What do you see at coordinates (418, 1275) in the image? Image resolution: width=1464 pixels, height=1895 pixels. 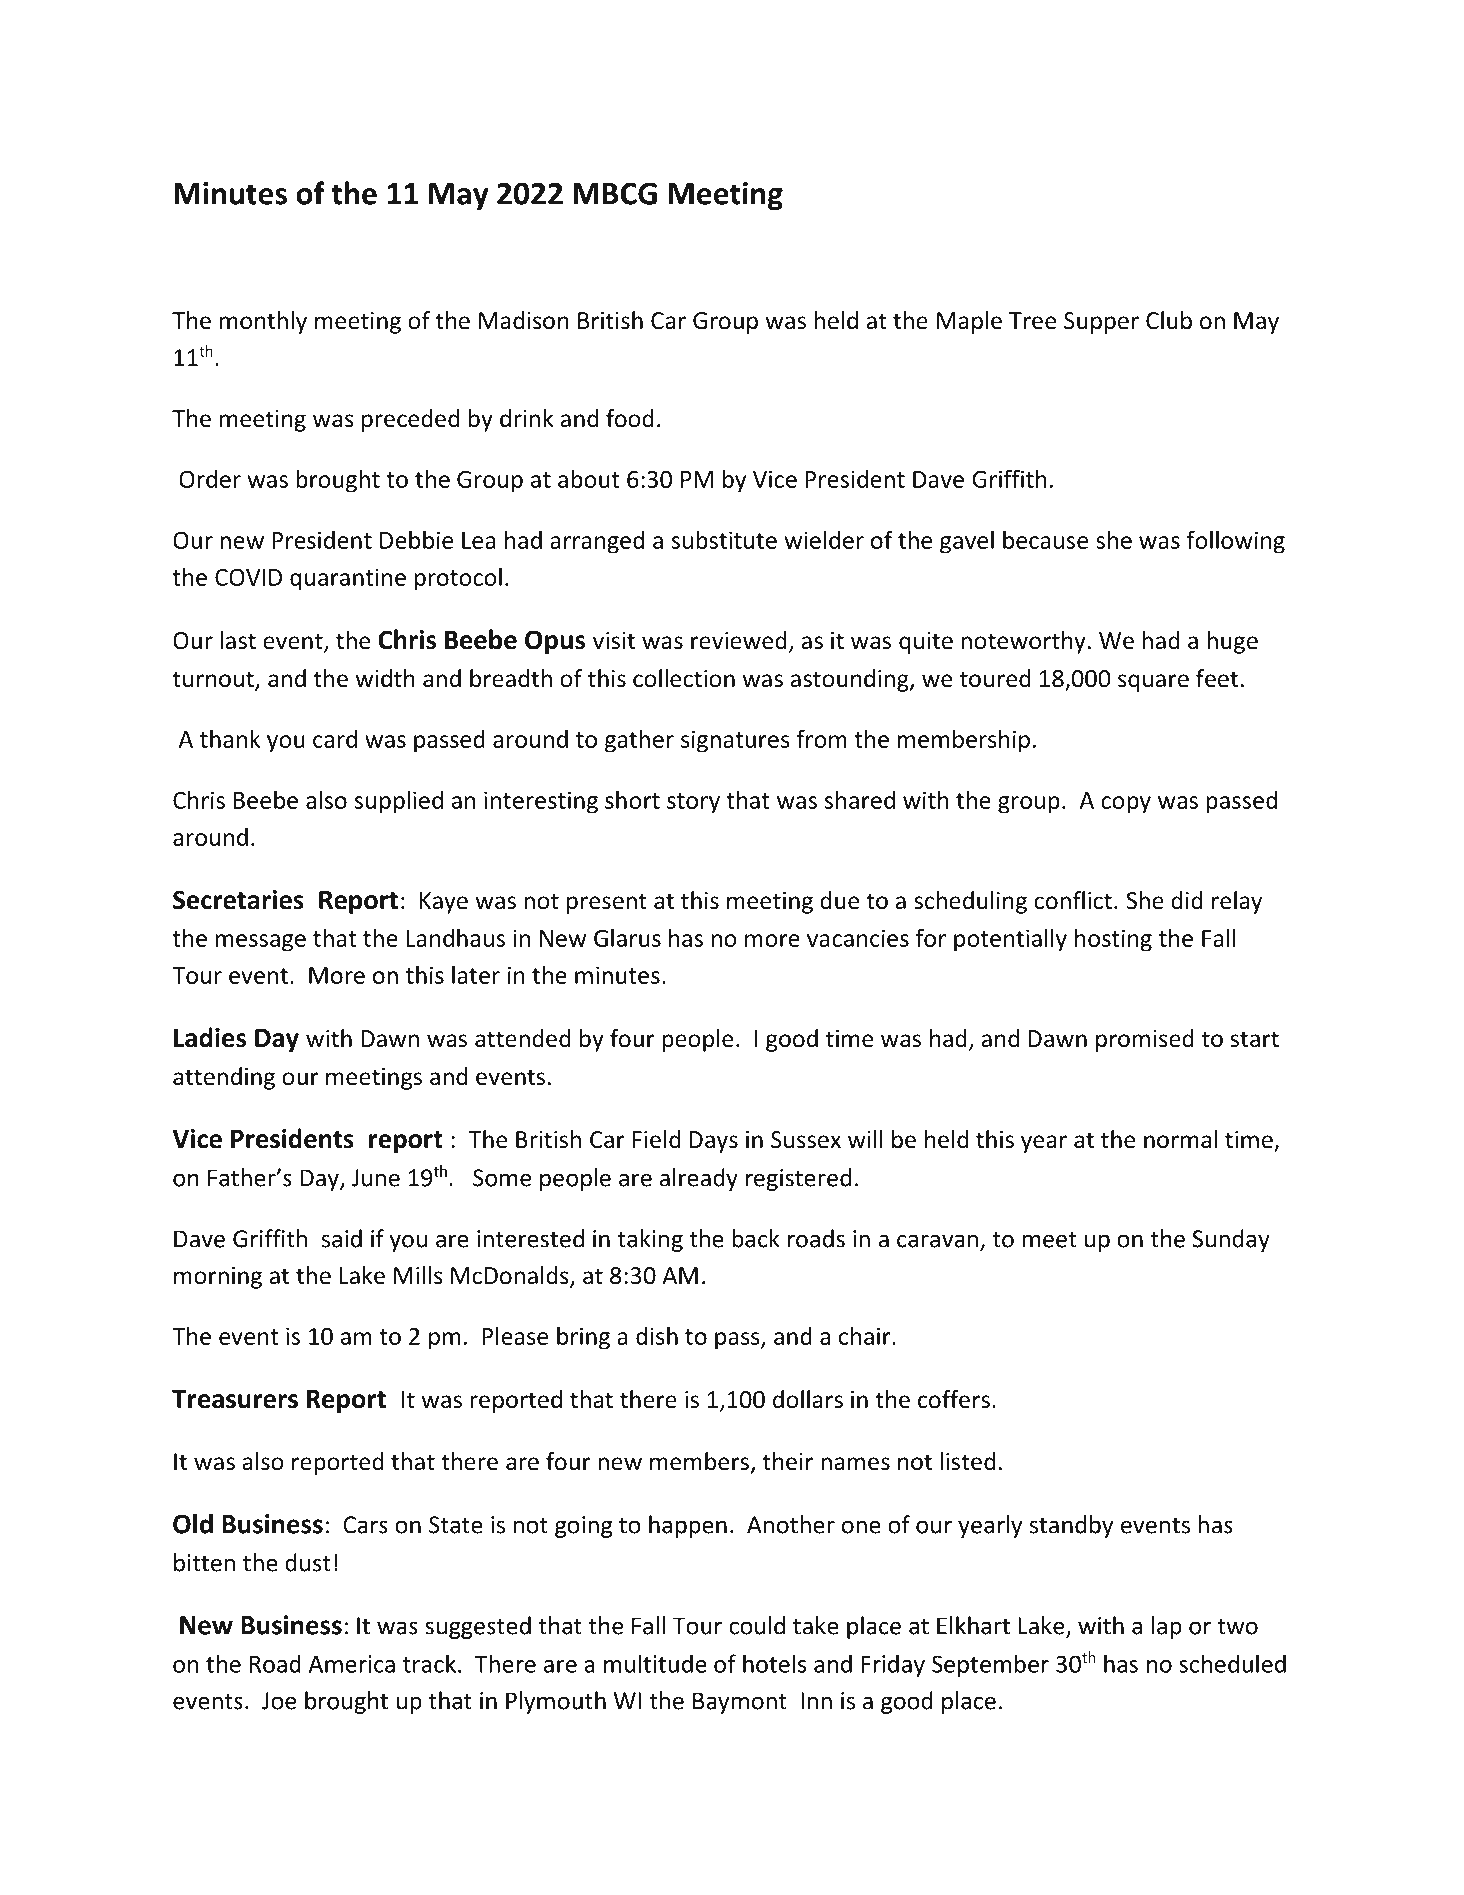 I see `Mills` at bounding box center [418, 1275].
